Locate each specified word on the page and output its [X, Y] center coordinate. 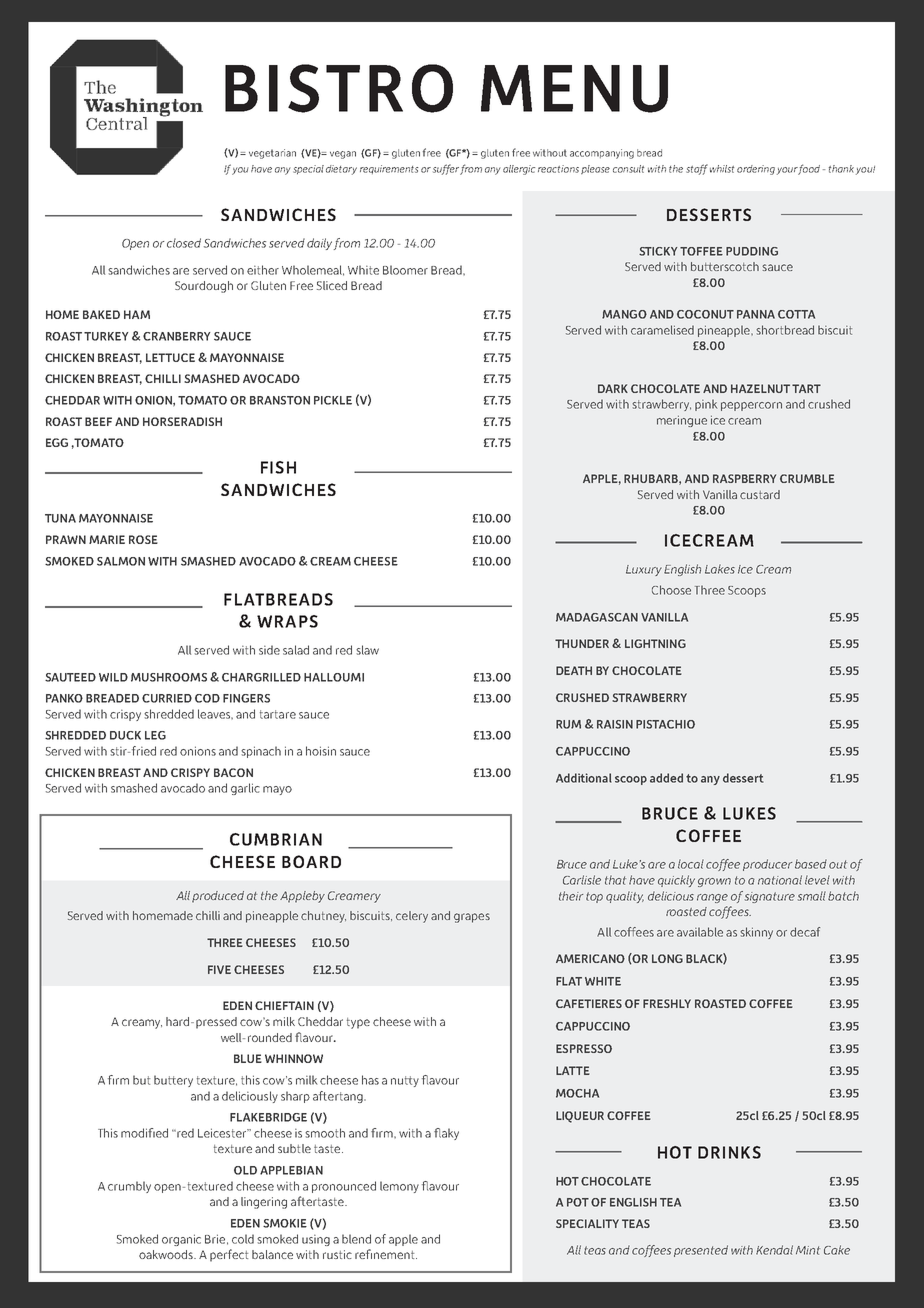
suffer [446, 169]
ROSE [143, 539]
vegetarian [272, 154]
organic [181, 1240]
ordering [756, 170]
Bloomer [405, 270]
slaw [367, 650]
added [666, 778]
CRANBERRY [176, 336]
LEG [155, 735]
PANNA [756, 314]
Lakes [720, 569]
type [358, 1023]
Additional [584, 778]
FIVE [219, 969]
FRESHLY [667, 1003]
